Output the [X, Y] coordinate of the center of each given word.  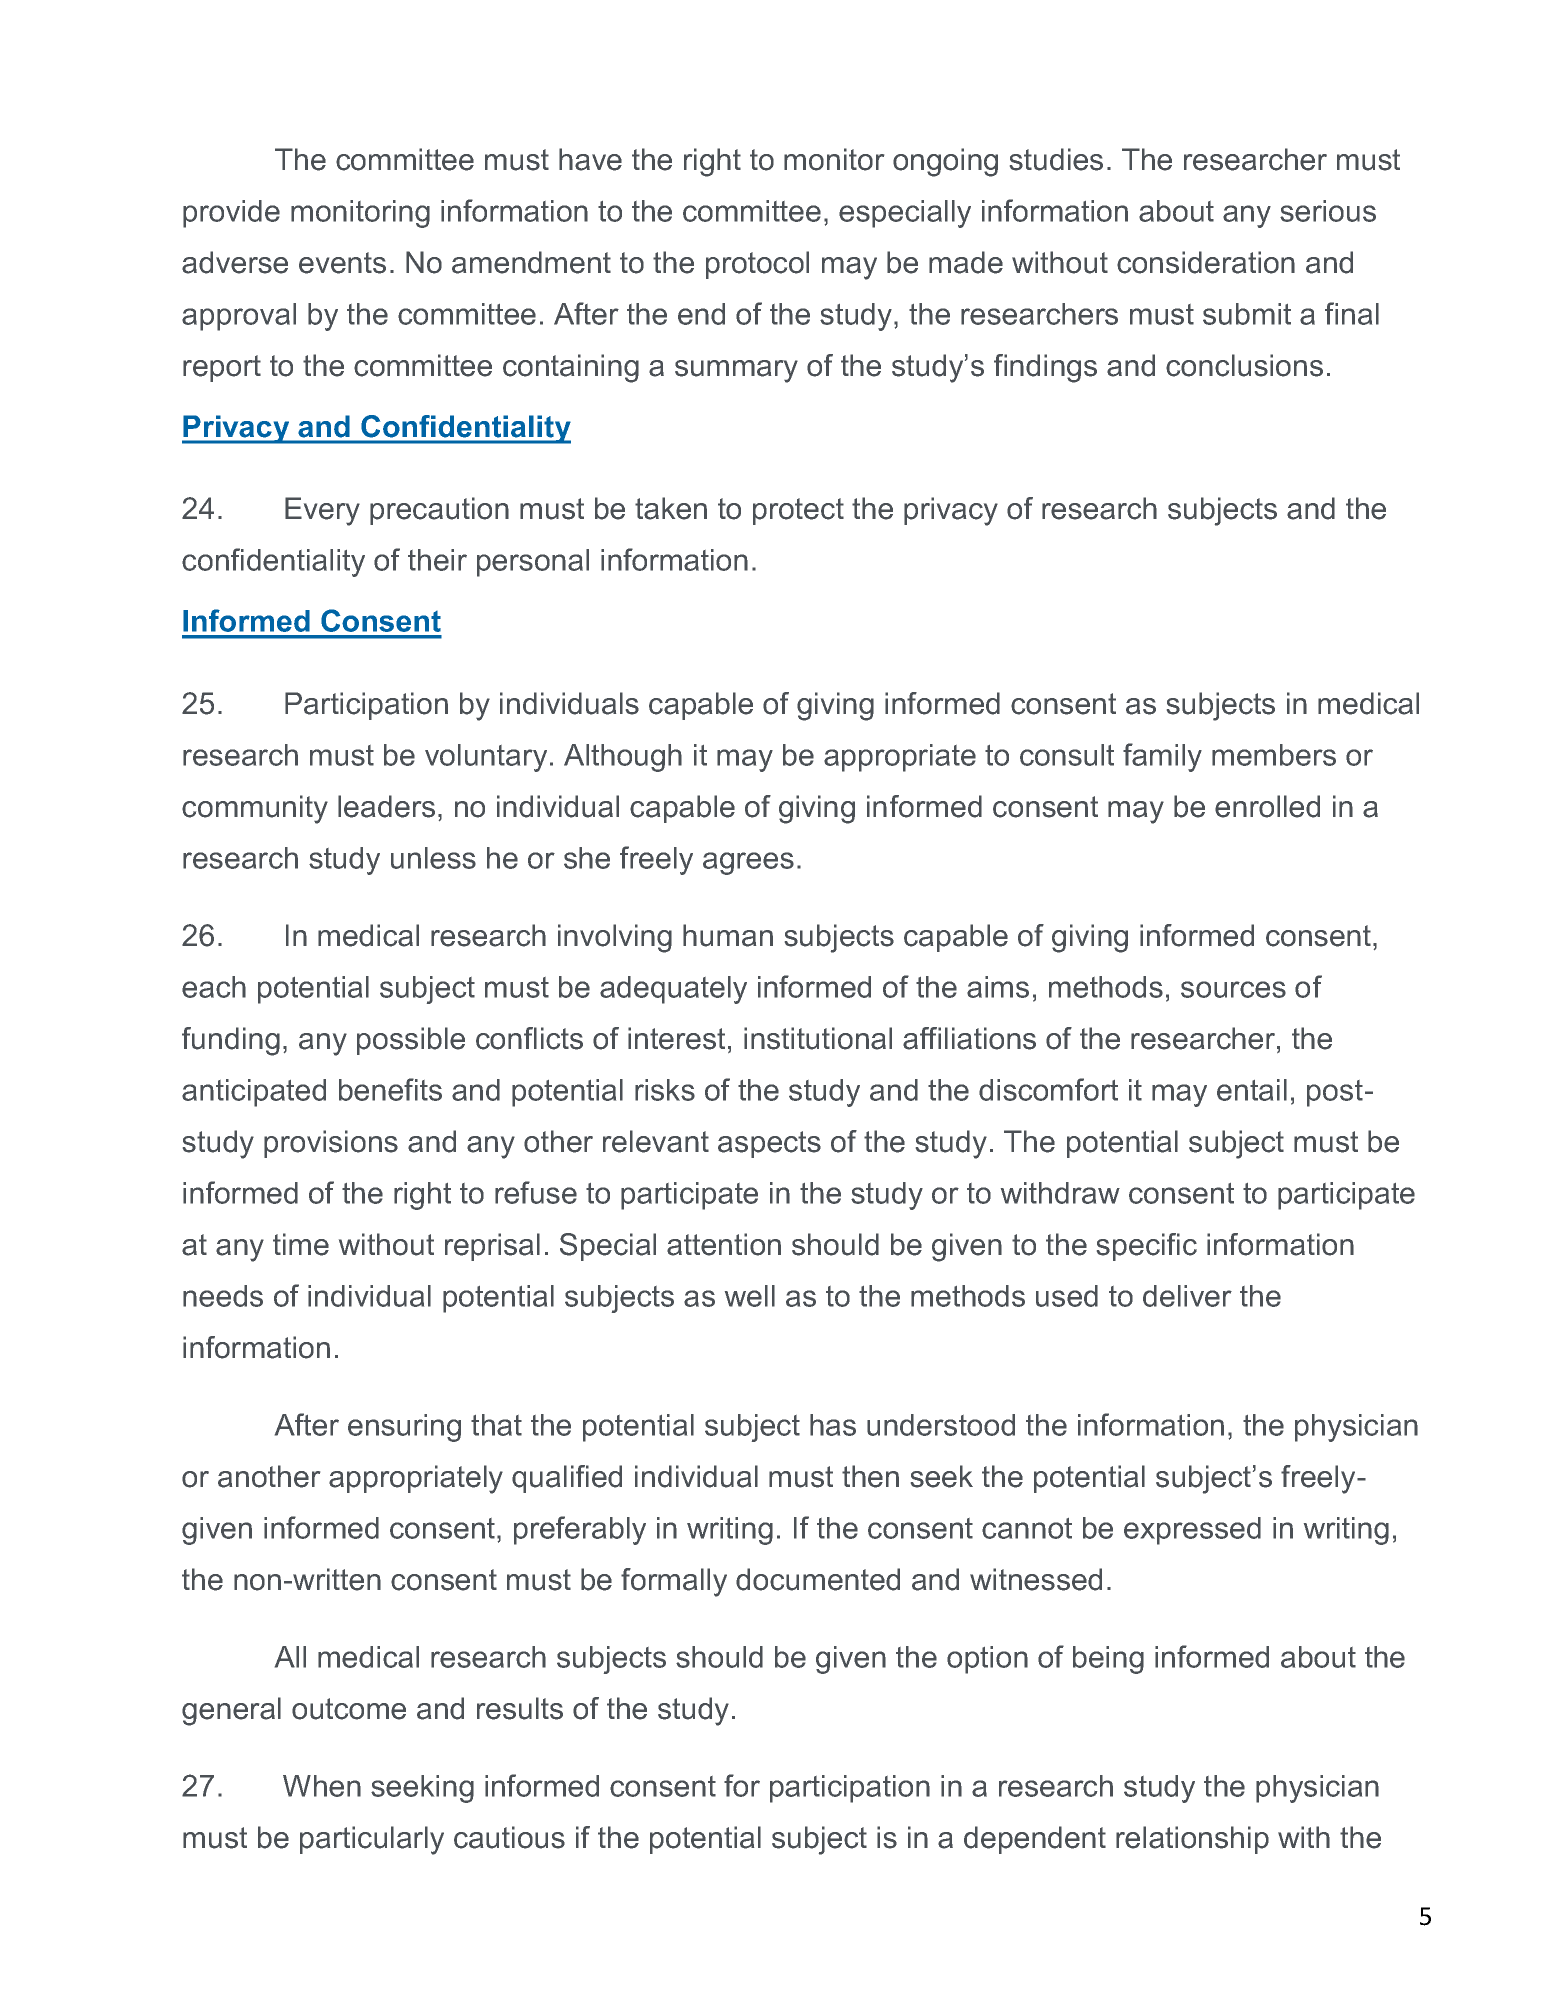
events [342, 263]
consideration [1206, 262]
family [1162, 757]
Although [623, 758]
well [750, 1296]
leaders [386, 806]
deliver [1187, 1296]
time [301, 1244]
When [322, 1786]
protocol [757, 265]
